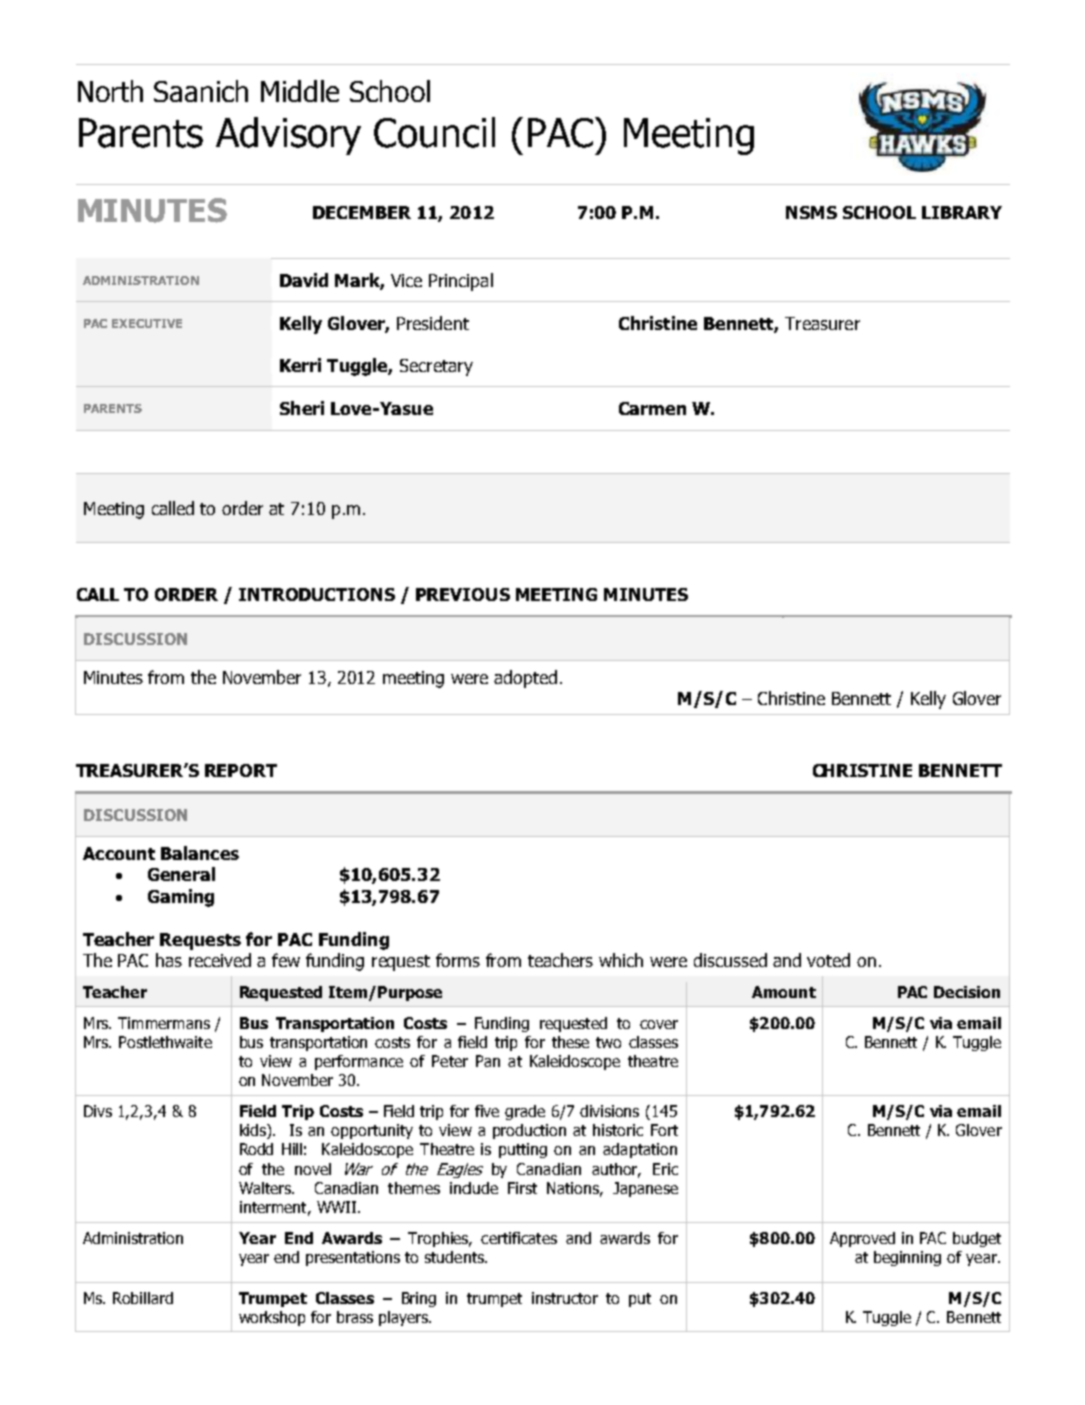 This screenshot has width=1085, height=1405. I want to click on voted, so click(828, 960).
